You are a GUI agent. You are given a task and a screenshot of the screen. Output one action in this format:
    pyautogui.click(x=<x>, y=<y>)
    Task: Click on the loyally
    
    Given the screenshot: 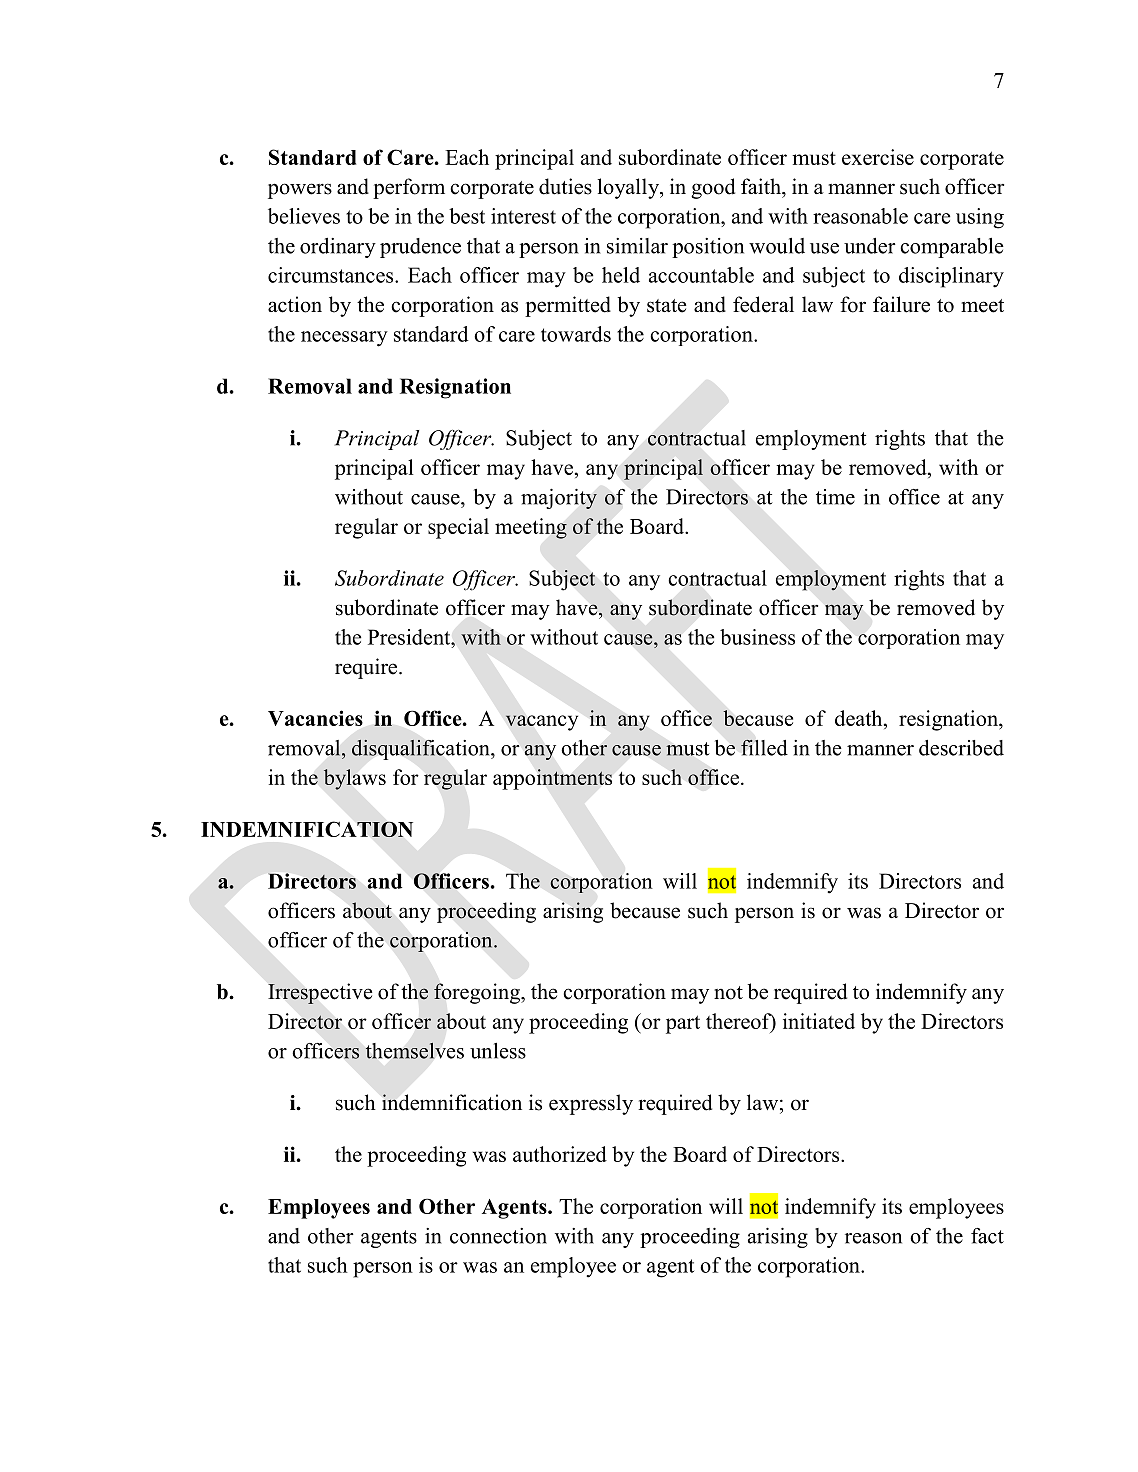 What is the action you would take?
    pyautogui.click(x=629, y=188)
